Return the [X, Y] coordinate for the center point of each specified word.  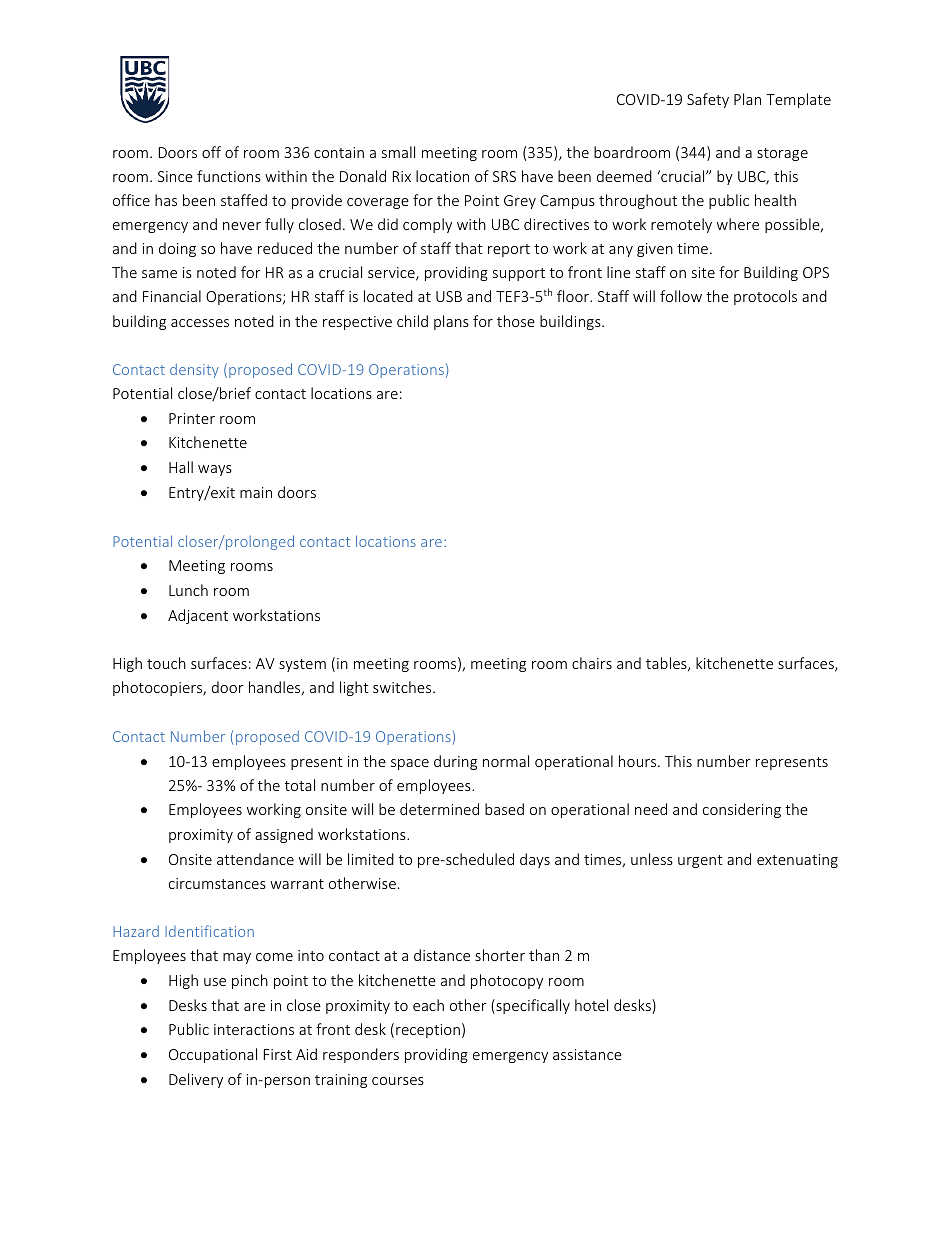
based [504, 809]
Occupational [213, 1055]
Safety [708, 100]
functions [229, 176]
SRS [504, 176]
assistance [587, 1054]
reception [428, 1031]
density [194, 370]
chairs [592, 663]
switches [403, 687]
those [516, 321]
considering [742, 810]
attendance [255, 859]
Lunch [188, 590]
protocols [765, 297]
